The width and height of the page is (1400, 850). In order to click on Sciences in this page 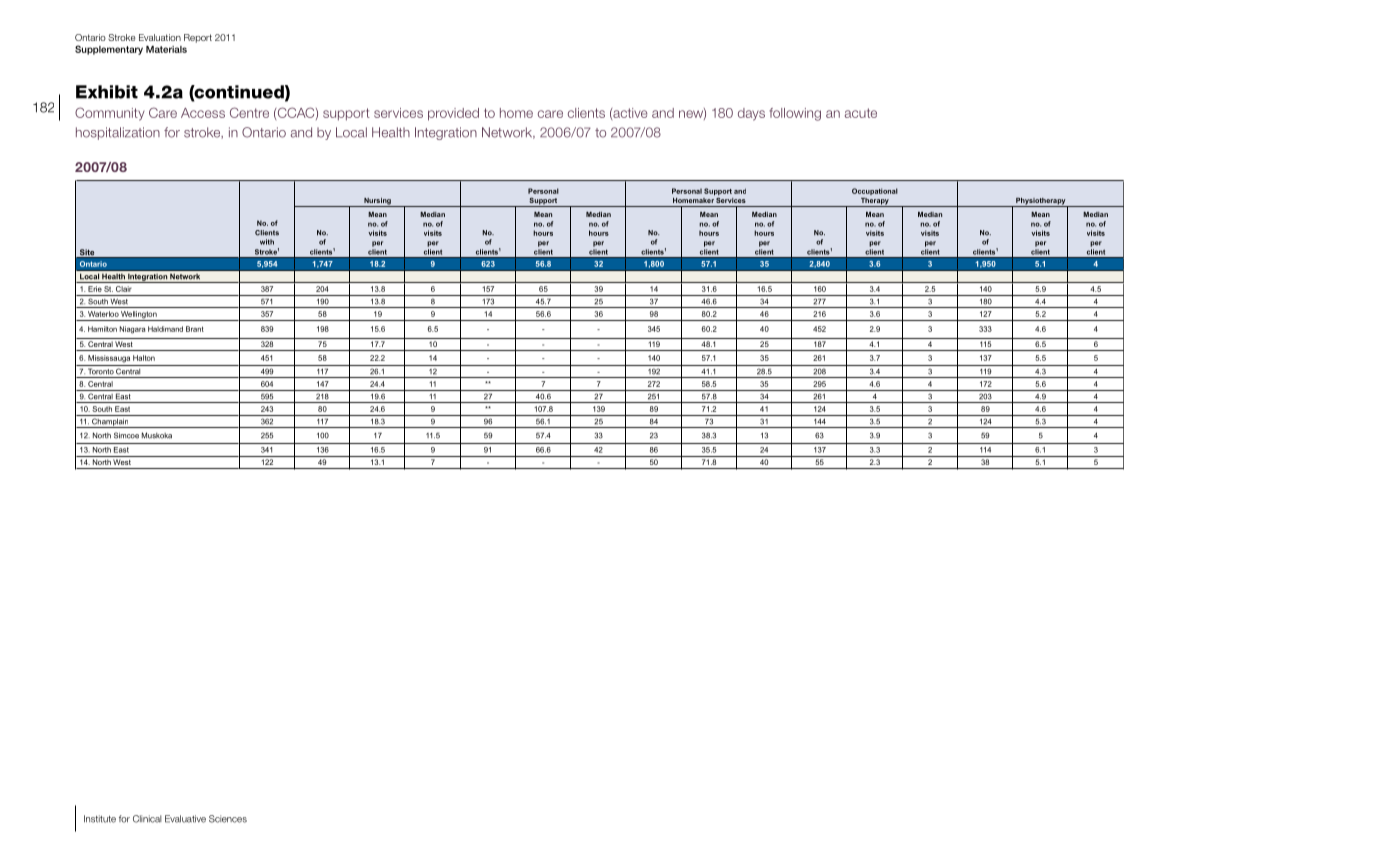, I will do `click(228, 819)`.
